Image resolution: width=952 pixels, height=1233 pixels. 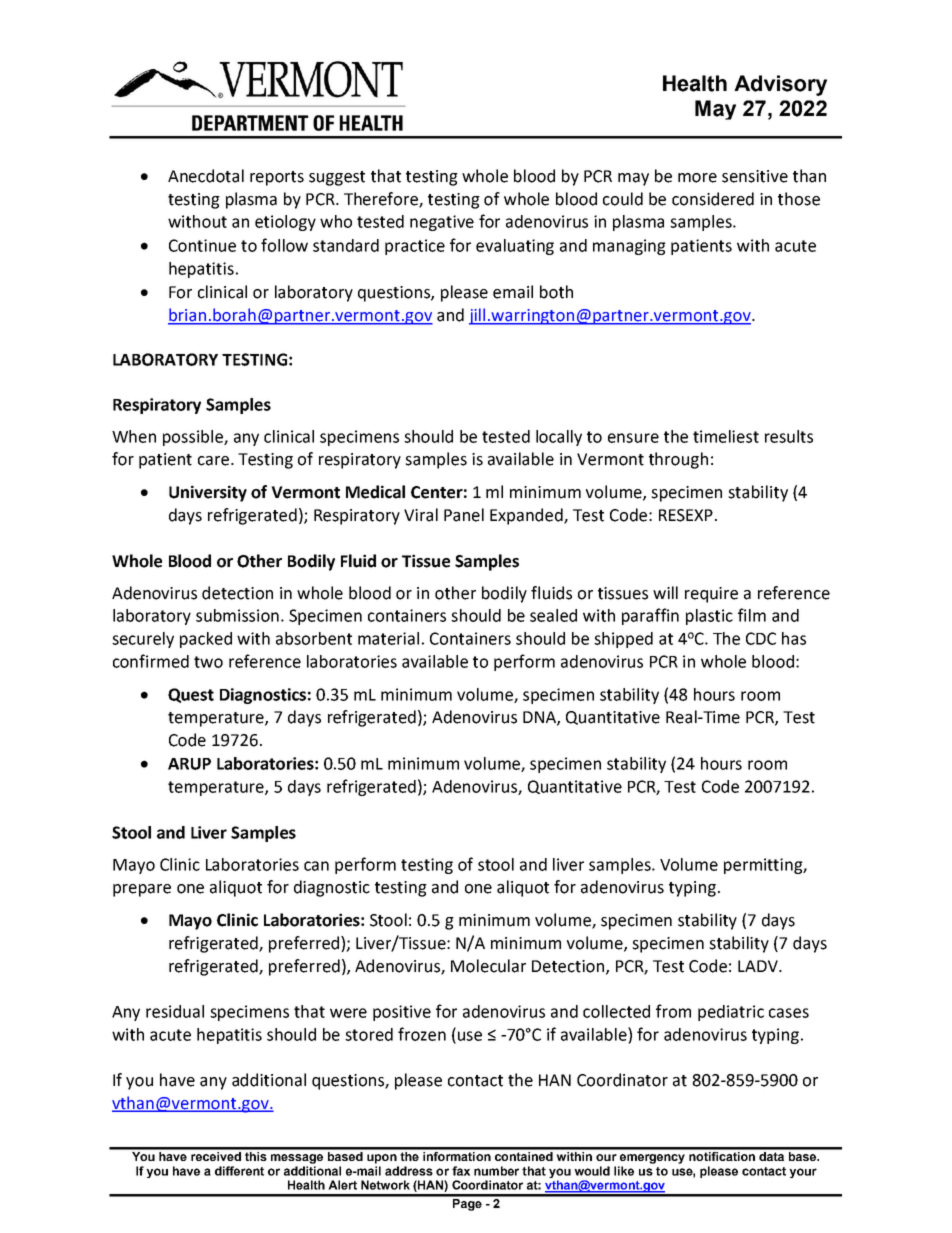 I want to click on care, so click(x=215, y=461).
